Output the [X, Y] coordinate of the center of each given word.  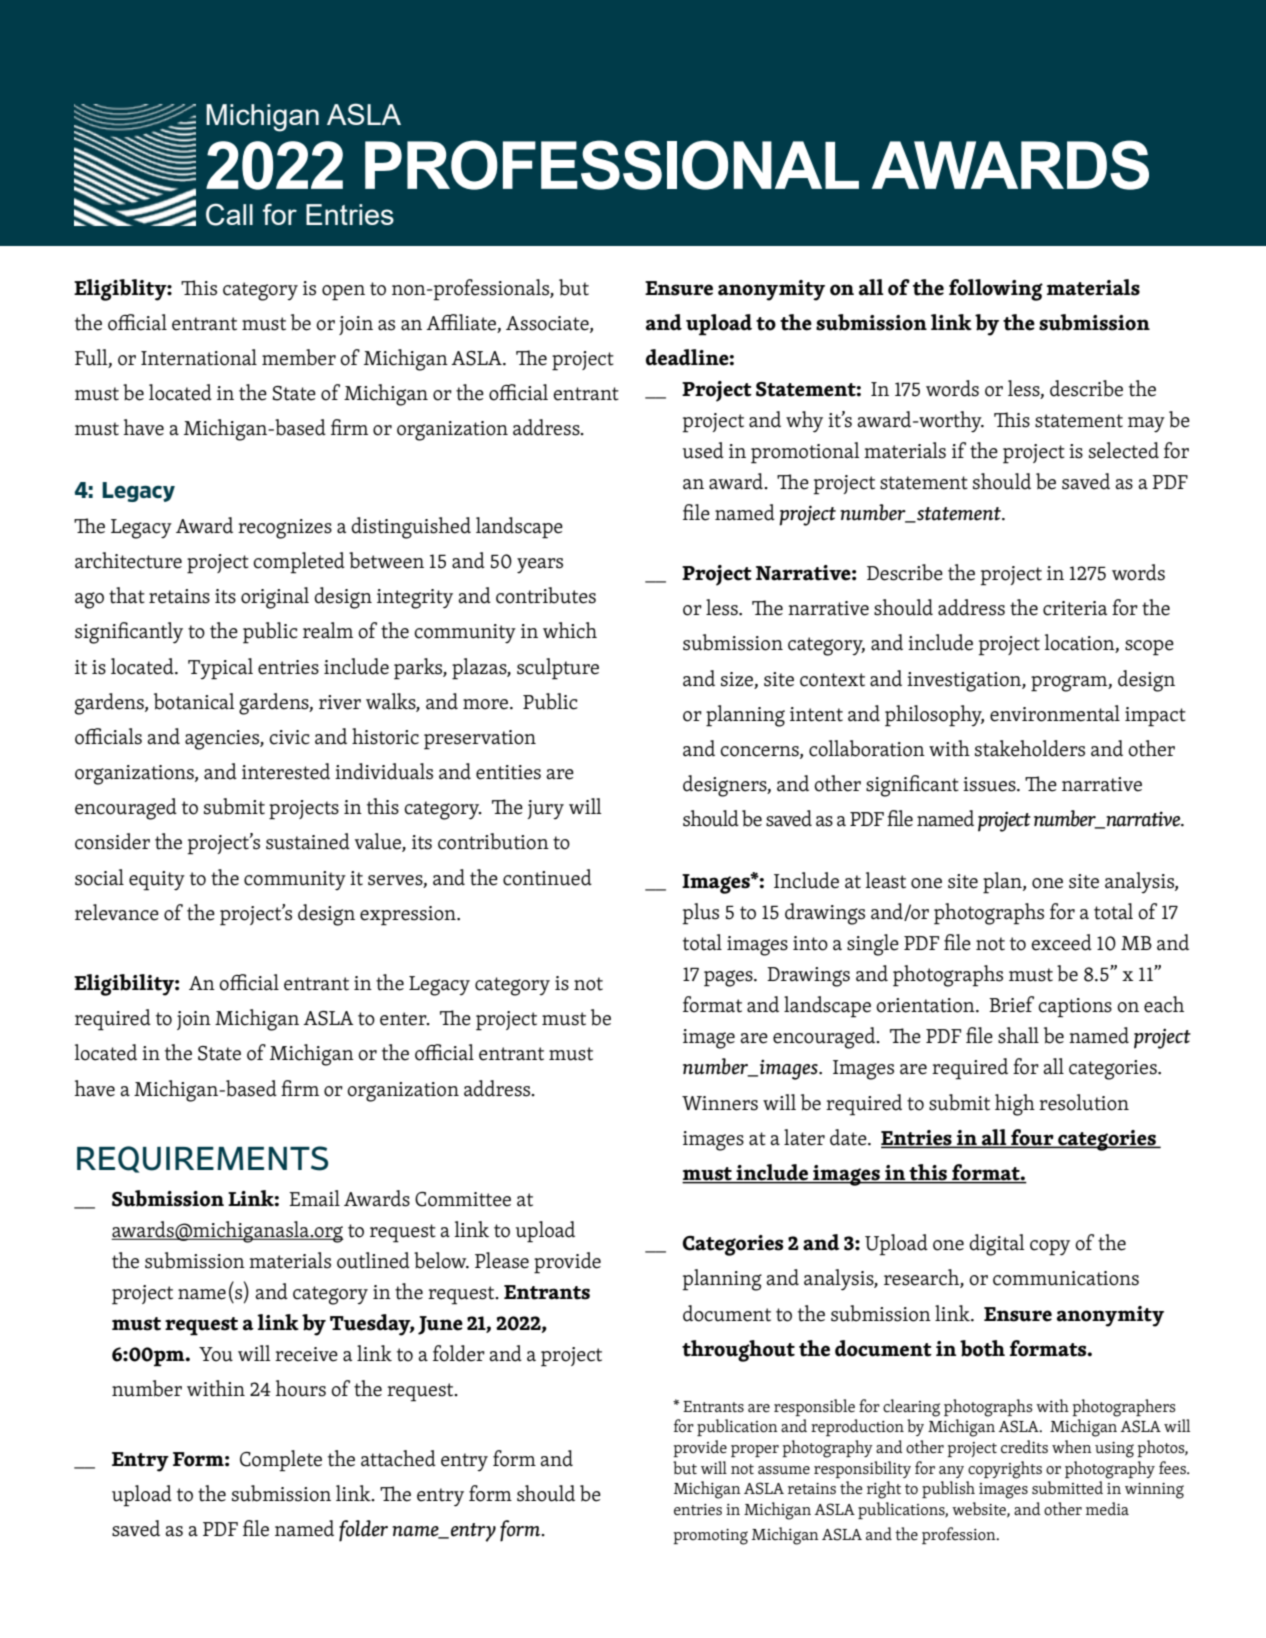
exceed [1061, 942]
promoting [710, 1537]
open [343, 293]
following [996, 290]
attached [398, 1458]
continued [547, 877]
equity [157, 881]
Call [229, 214]
